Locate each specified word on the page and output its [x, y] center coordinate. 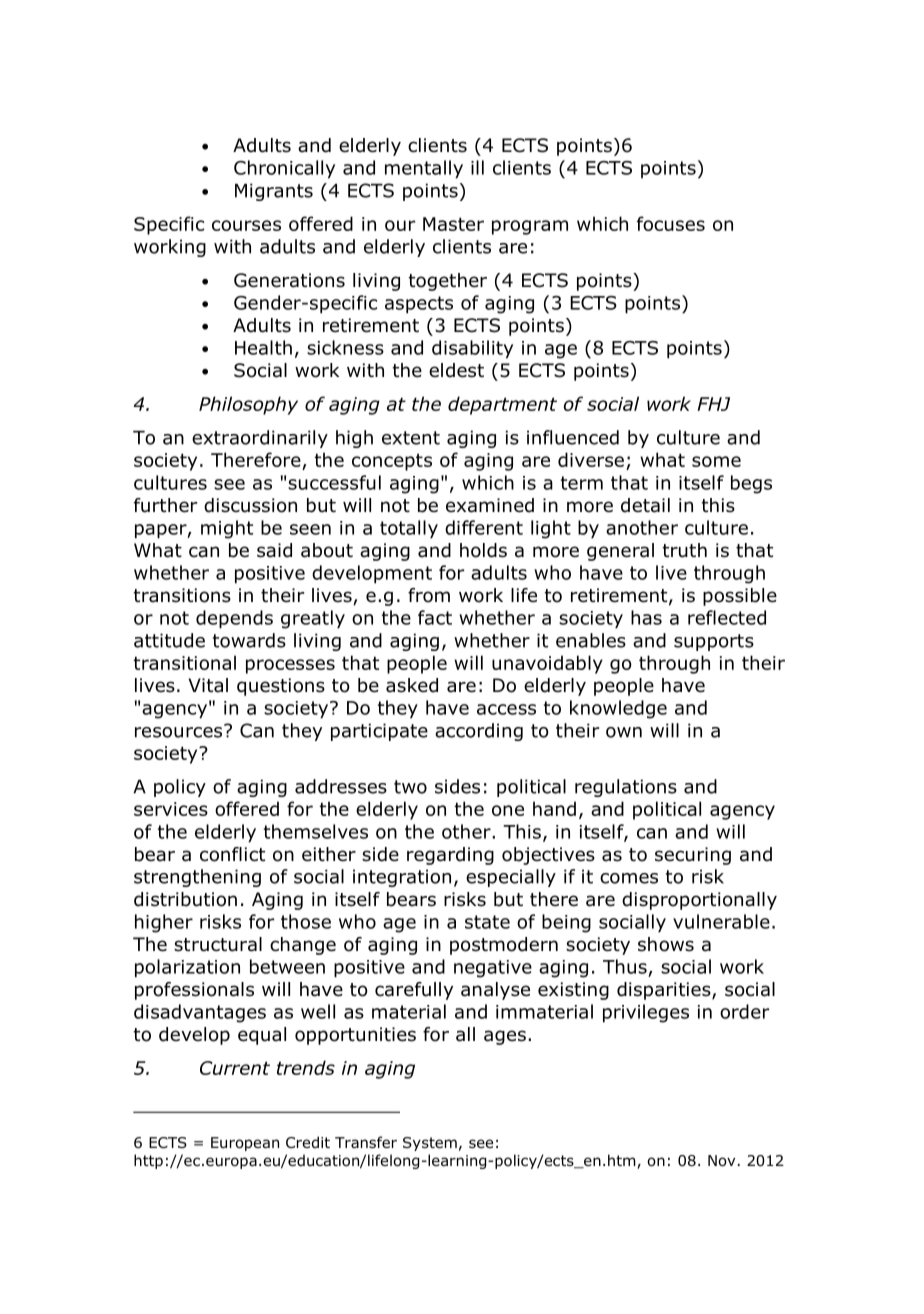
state [487, 922]
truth [685, 550]
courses [246, 225]
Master [453, 224]
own [624, 732]
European [245, 1144]
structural [218, 944]
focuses [671, 223]
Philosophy [248, 405]
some [716, 461]
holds [483, 550]
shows [666, 944]
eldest [456, 370]
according [479, 732]
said [274, 550]
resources [180, 731]
